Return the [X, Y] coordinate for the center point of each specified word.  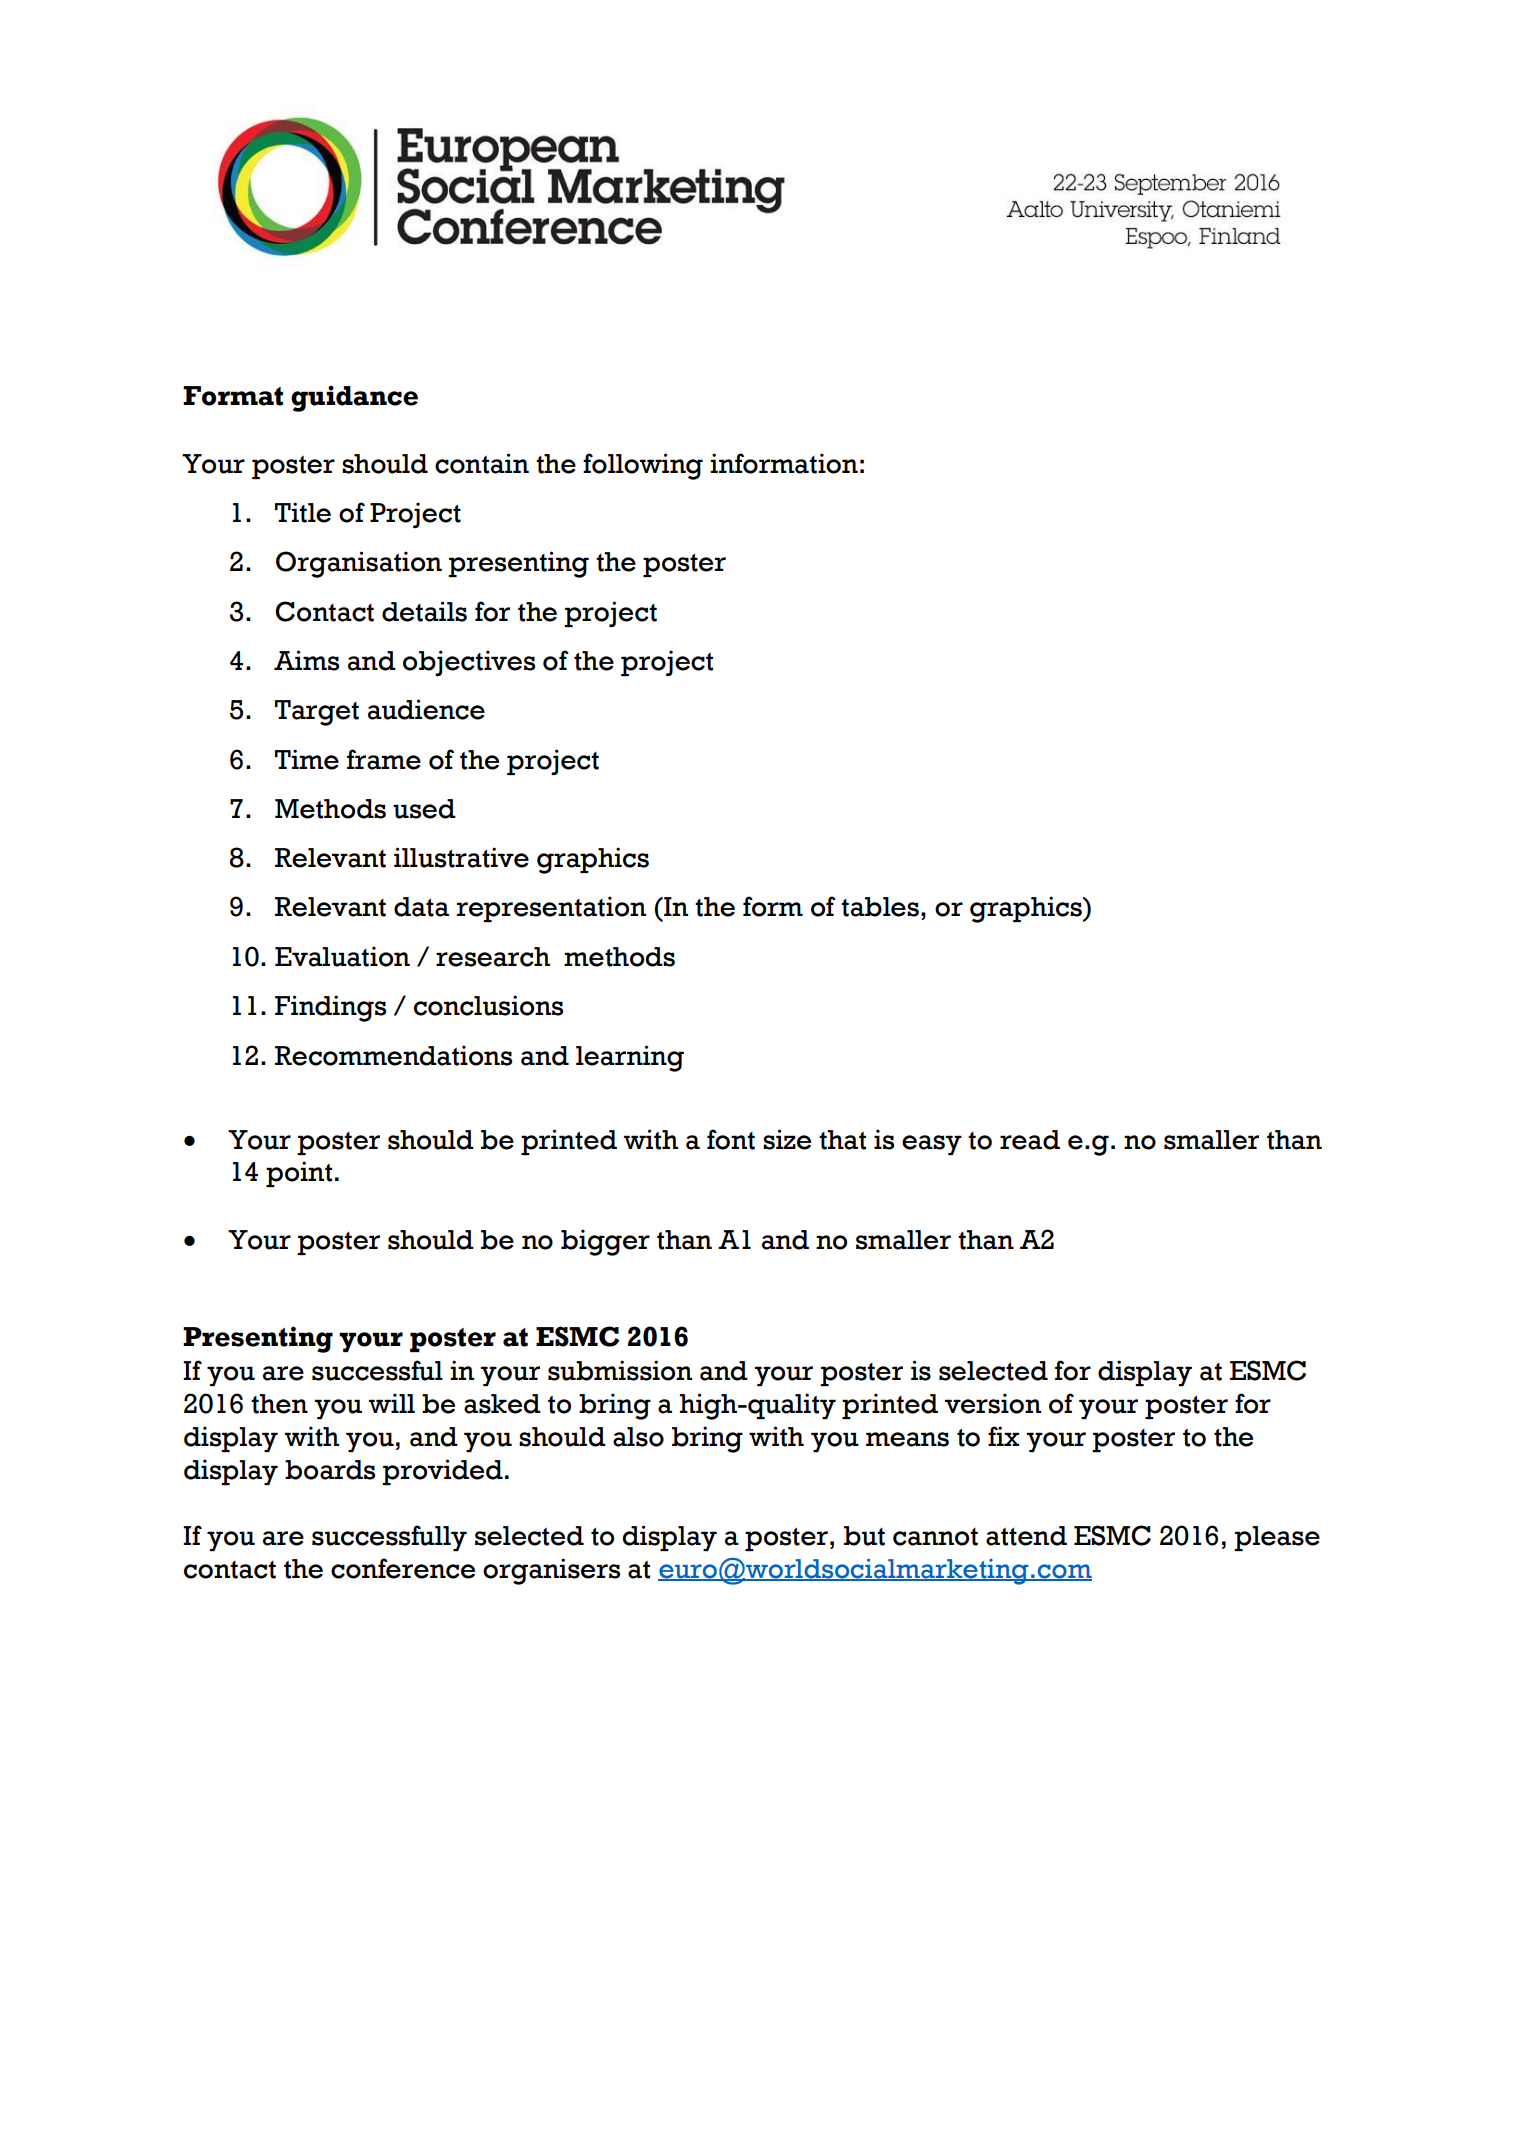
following [643, 466]
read [1030, 1140]
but [864, 1536]
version [993, 1403]
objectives [469, 663]
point [299, 1174]
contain [482, 463]
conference [403, 1568]
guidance [354, 398]
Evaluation [342, 956]
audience [426, 709]
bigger [605, 1242]
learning [630, 1058]
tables [880, 907]
